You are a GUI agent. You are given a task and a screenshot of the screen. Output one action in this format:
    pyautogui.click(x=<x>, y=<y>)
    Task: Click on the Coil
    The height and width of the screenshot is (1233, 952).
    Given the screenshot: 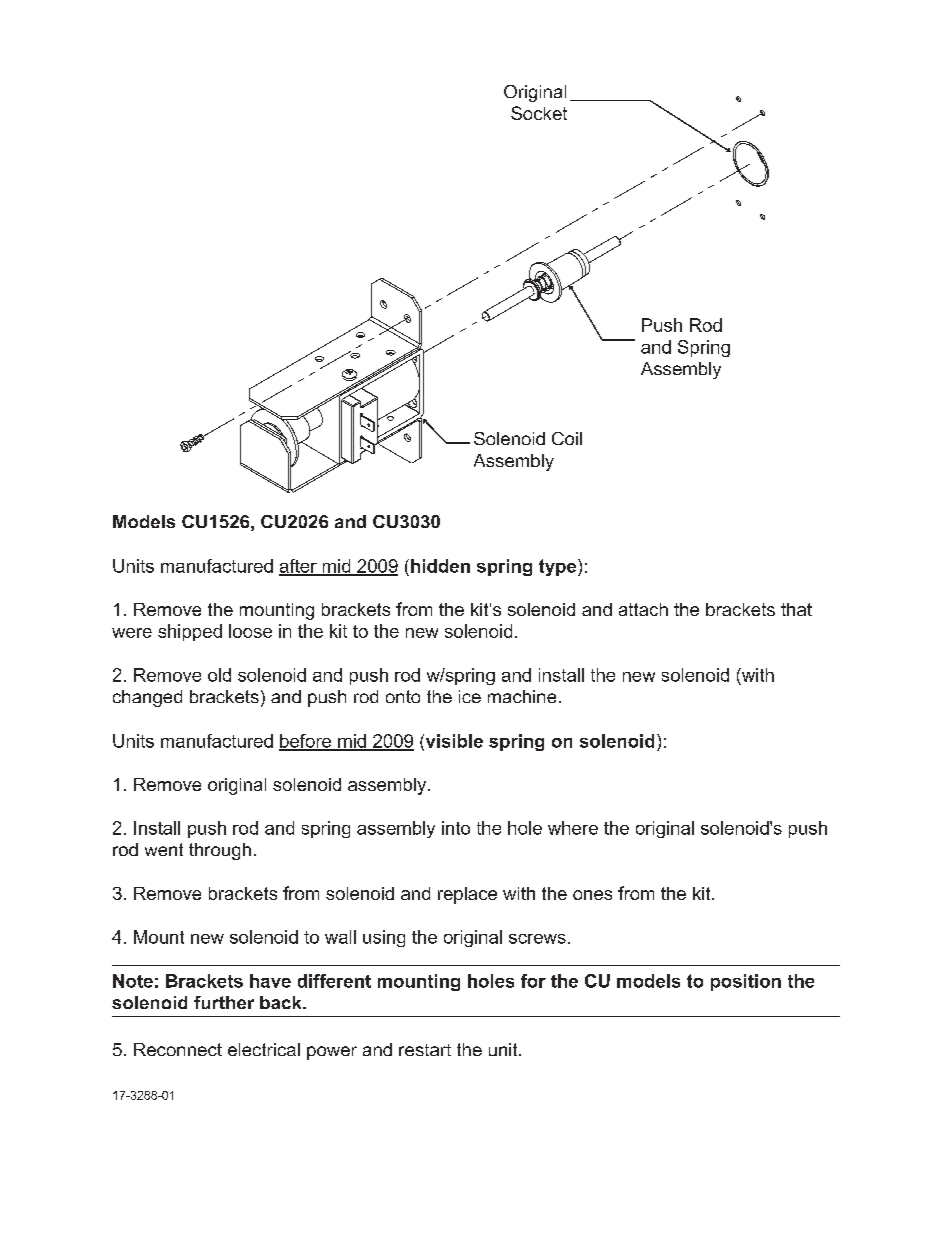 What is the action you would take?
    pyautogui.click(x=567, y=438)
